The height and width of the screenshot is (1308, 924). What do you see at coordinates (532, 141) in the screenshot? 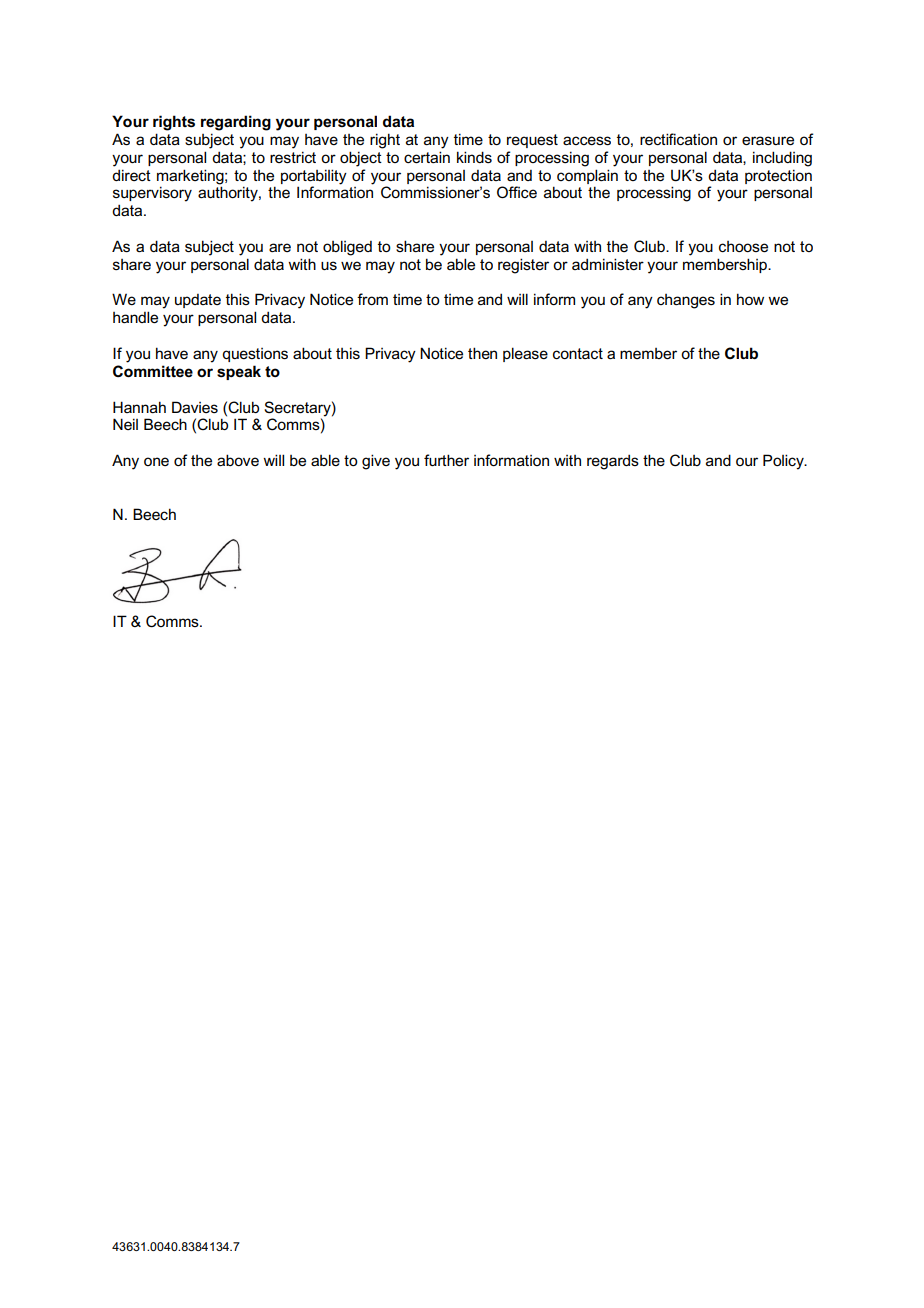
I see `request` at bounding box center [532, 141].
